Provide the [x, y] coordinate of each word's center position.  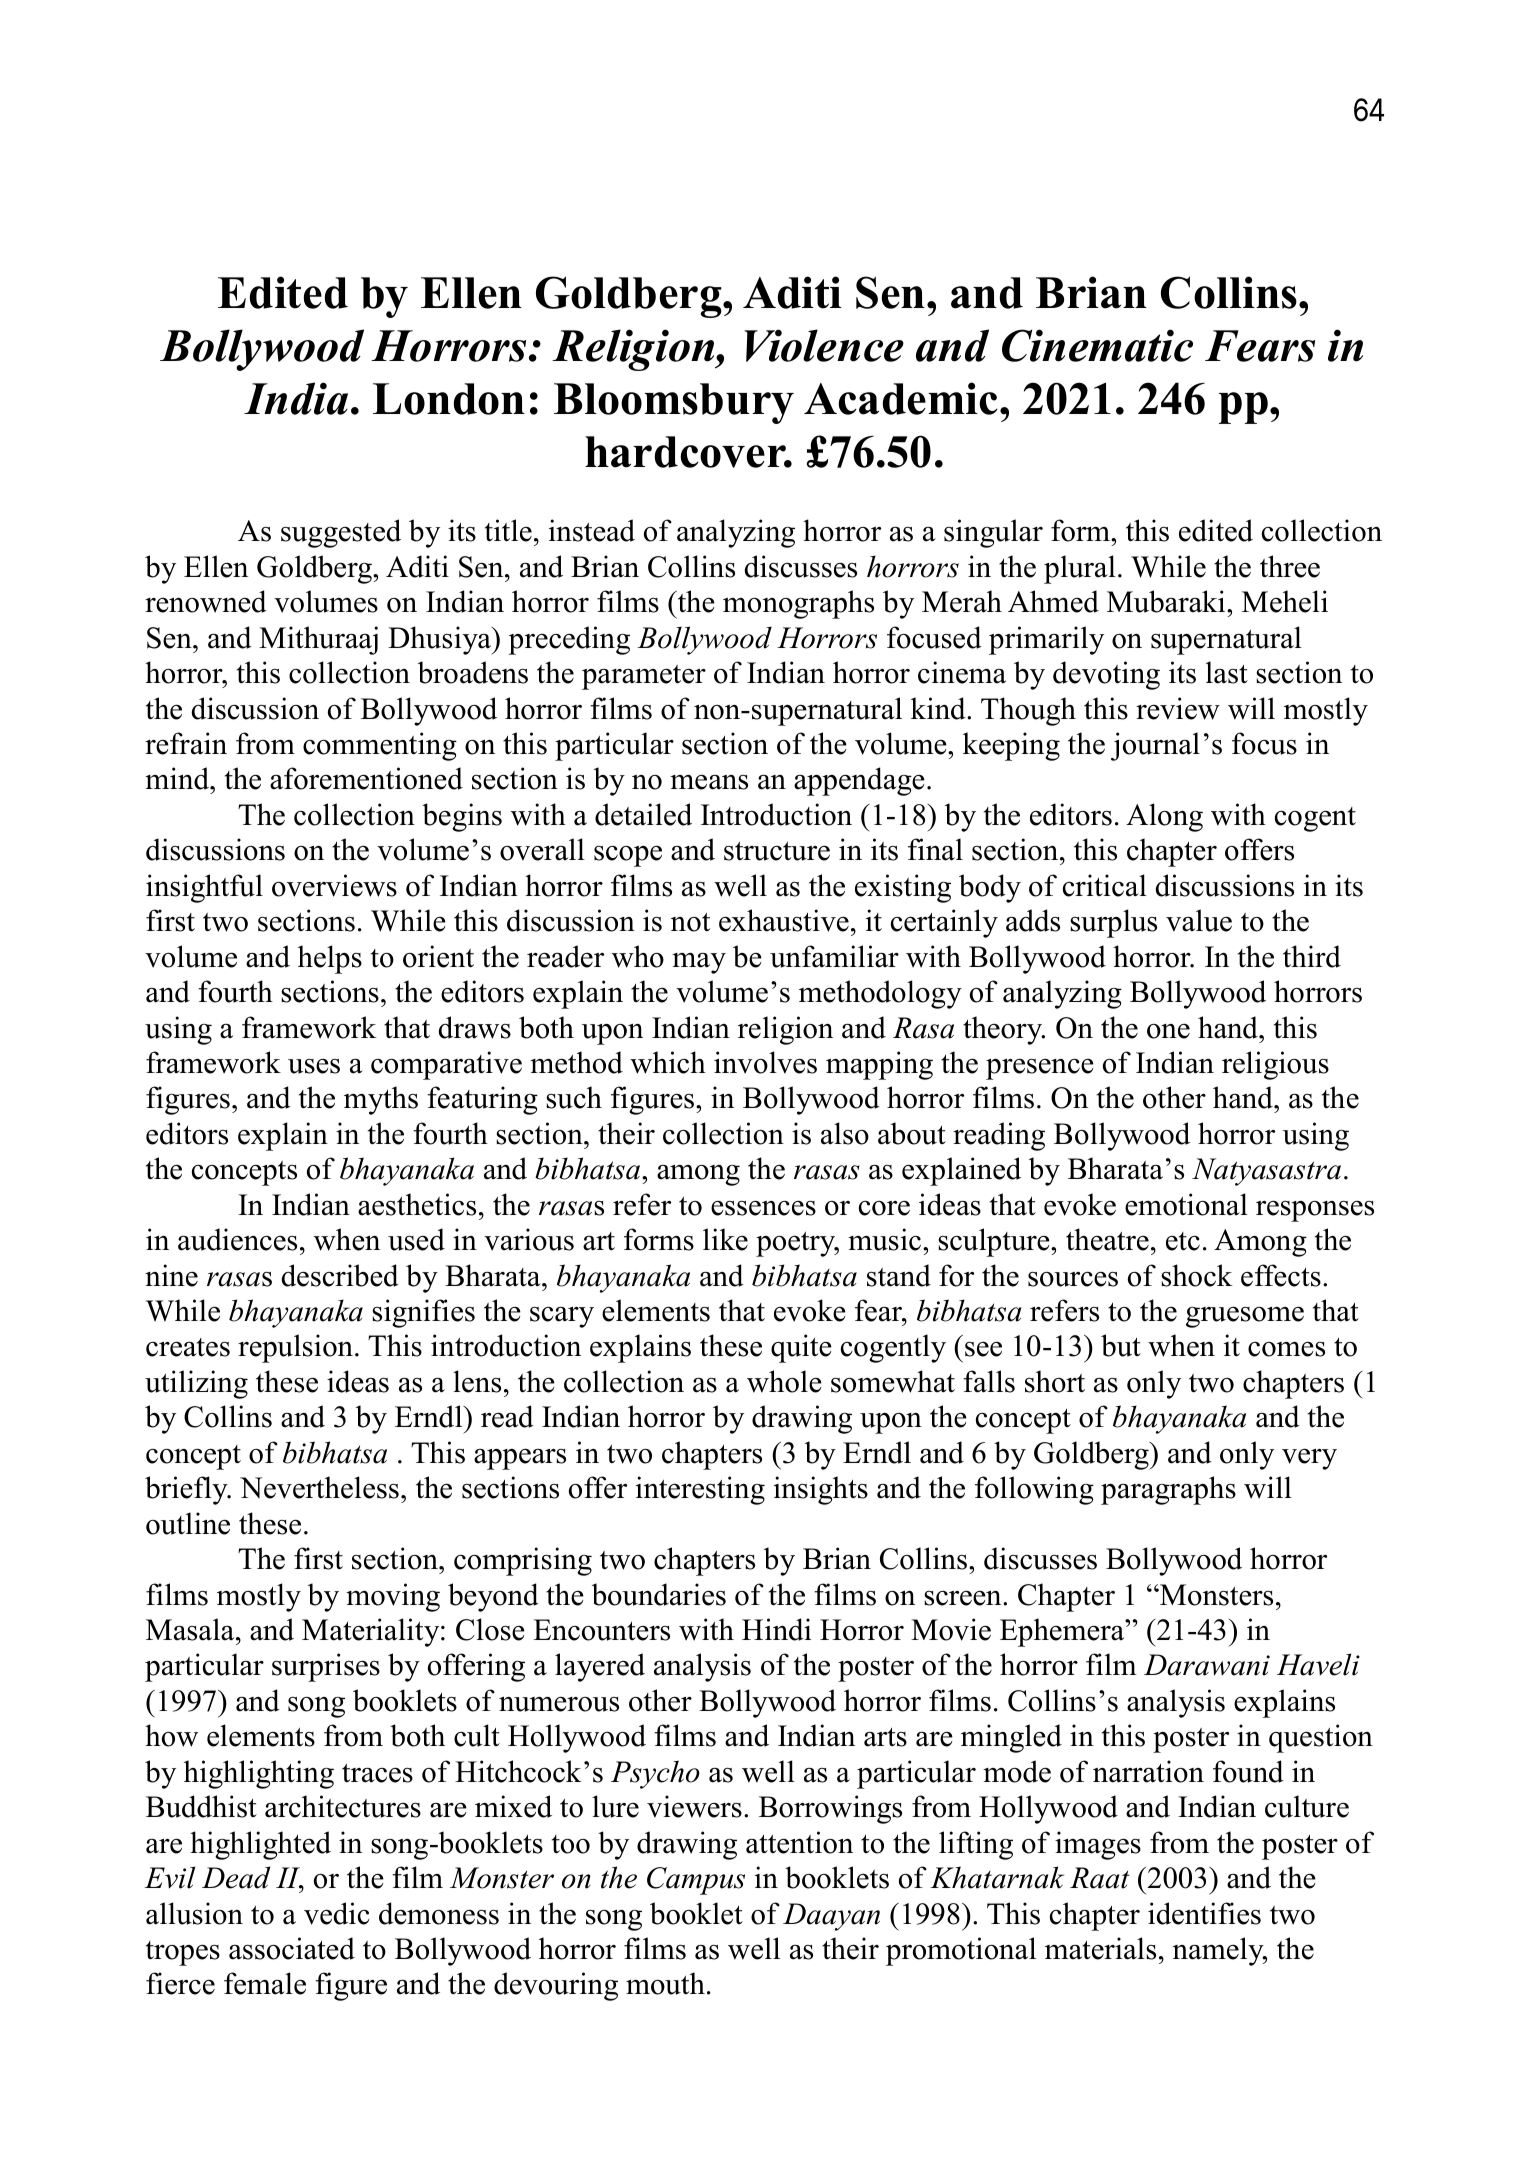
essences [763, 1208]
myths [381, 1100]
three [1290, 566]
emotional [1186, 1204]
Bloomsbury [674, 403]
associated [292, 1948]
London [449, 399]
